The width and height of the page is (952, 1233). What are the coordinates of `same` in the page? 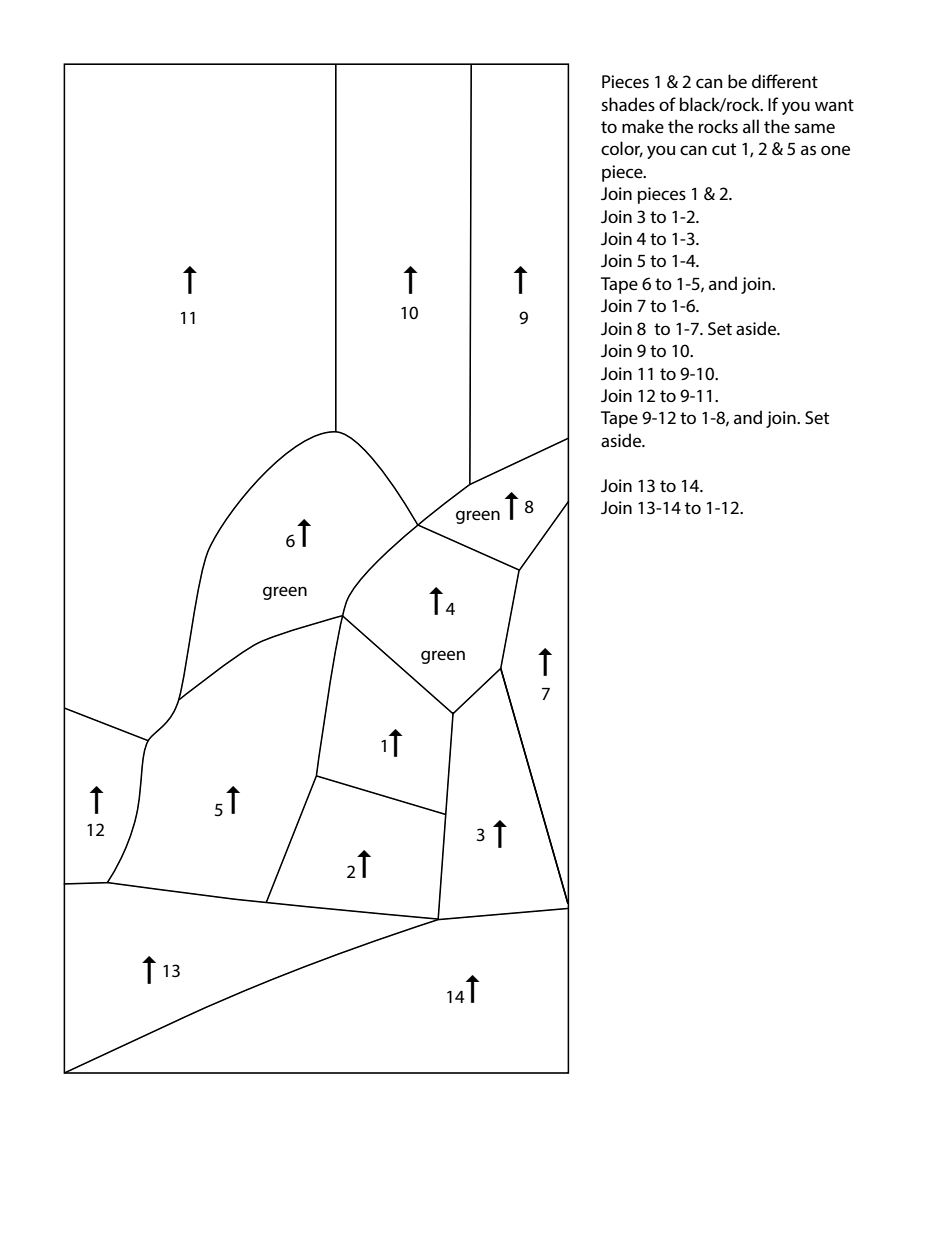 It's located at (814, 128).
